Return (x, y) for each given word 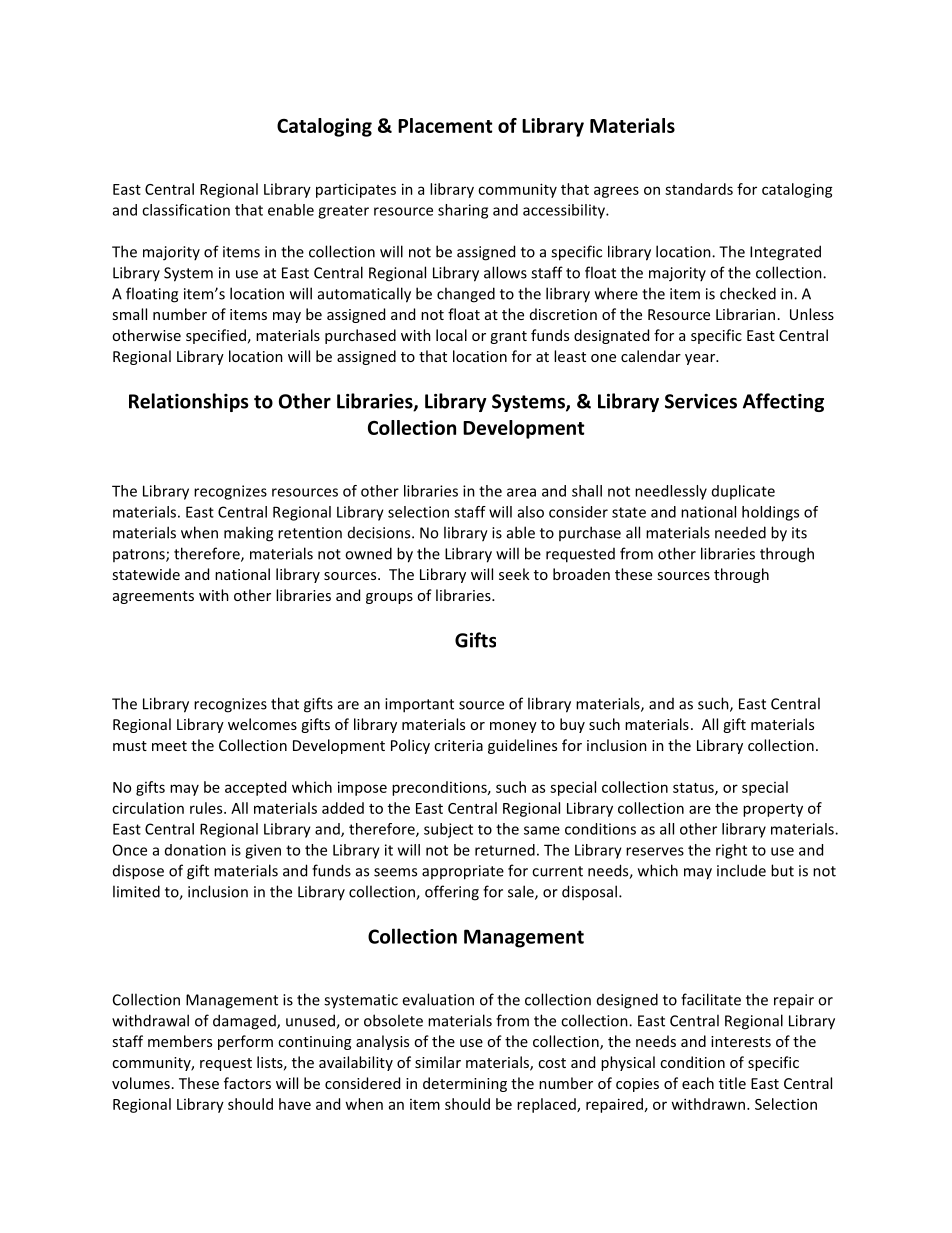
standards (699, 189)
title (732, 1083)
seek (514, 574)
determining (465, 1084)
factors (247, 1083)
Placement (445, 125)
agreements (153, 597)
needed (740, 532)
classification (186, 210)
